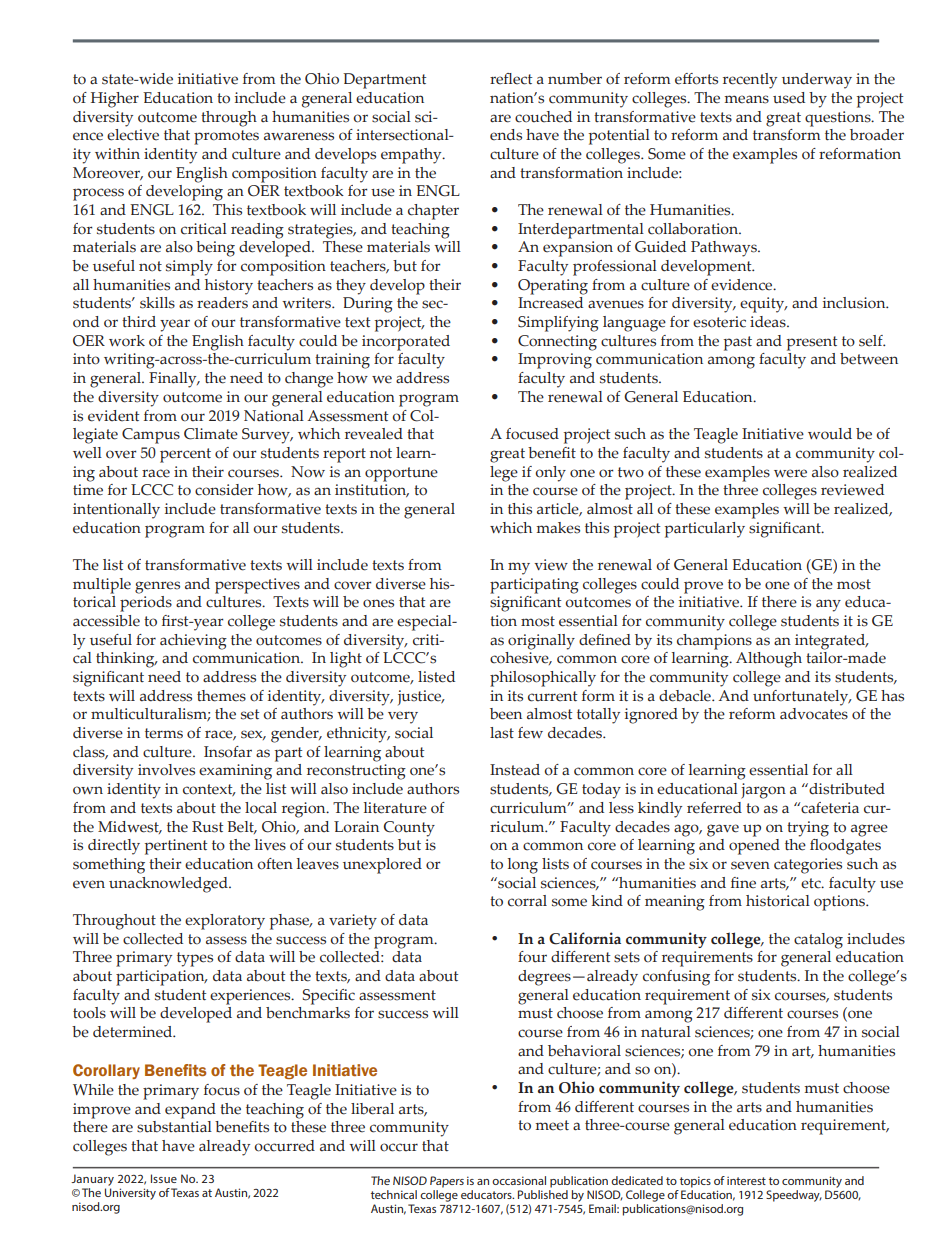  What do you see at coordinates (193, 642) in the screenshot?
I see `achieving` at bounding box center [193, 642].
